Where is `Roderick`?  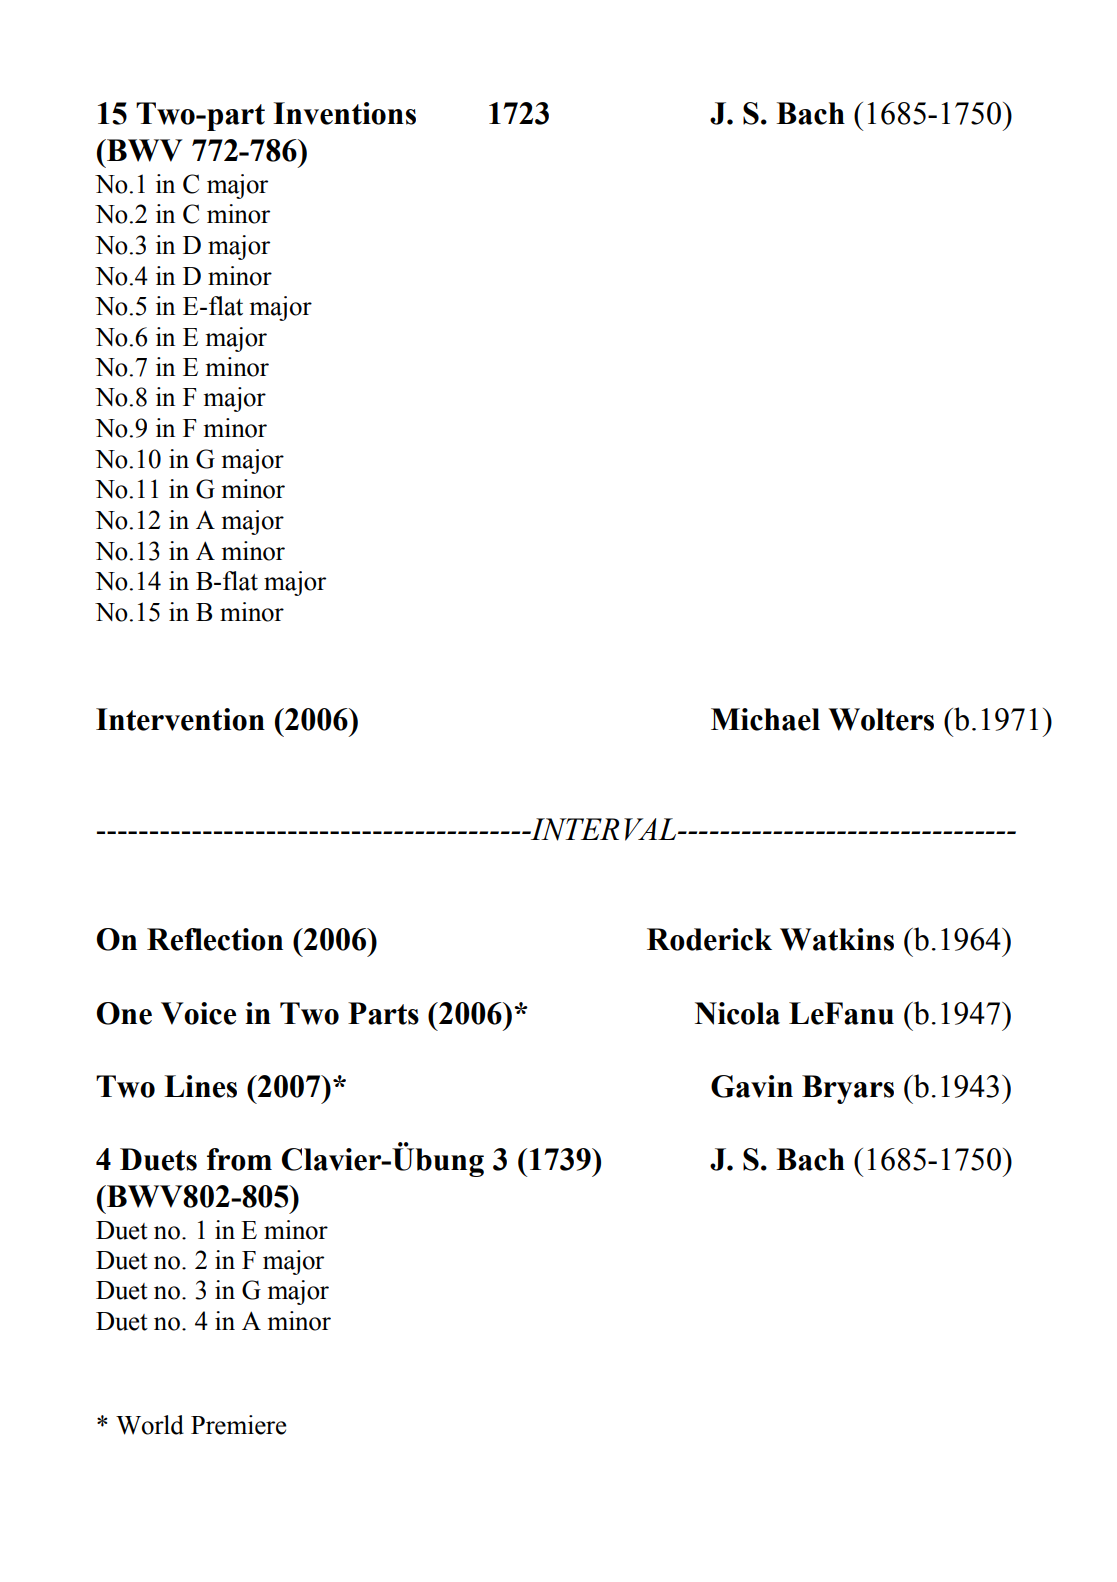
Roderick is located at coordinates (709, 939).
